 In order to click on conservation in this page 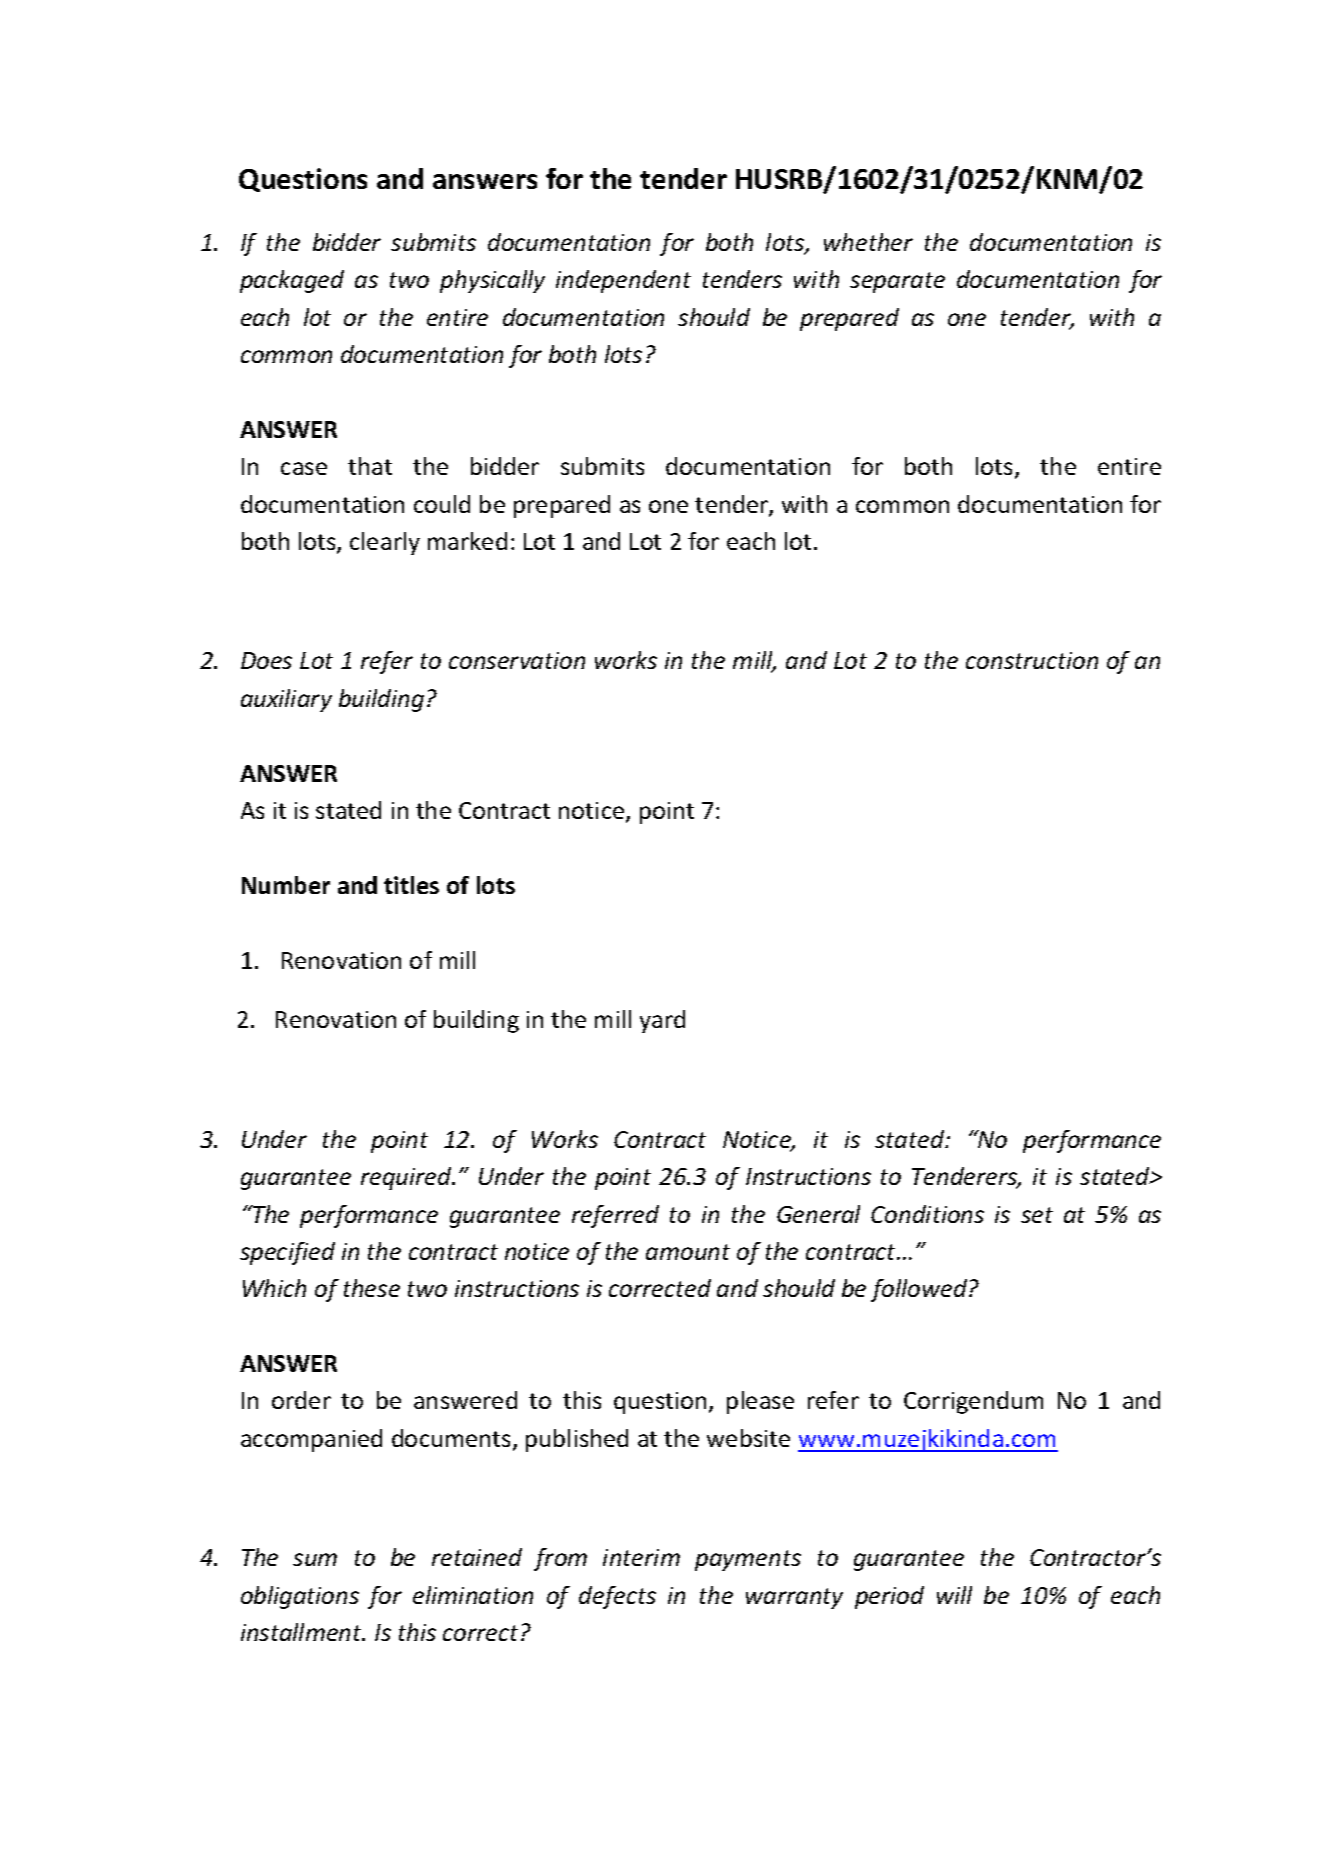, I will do `click(517, 660)`.
